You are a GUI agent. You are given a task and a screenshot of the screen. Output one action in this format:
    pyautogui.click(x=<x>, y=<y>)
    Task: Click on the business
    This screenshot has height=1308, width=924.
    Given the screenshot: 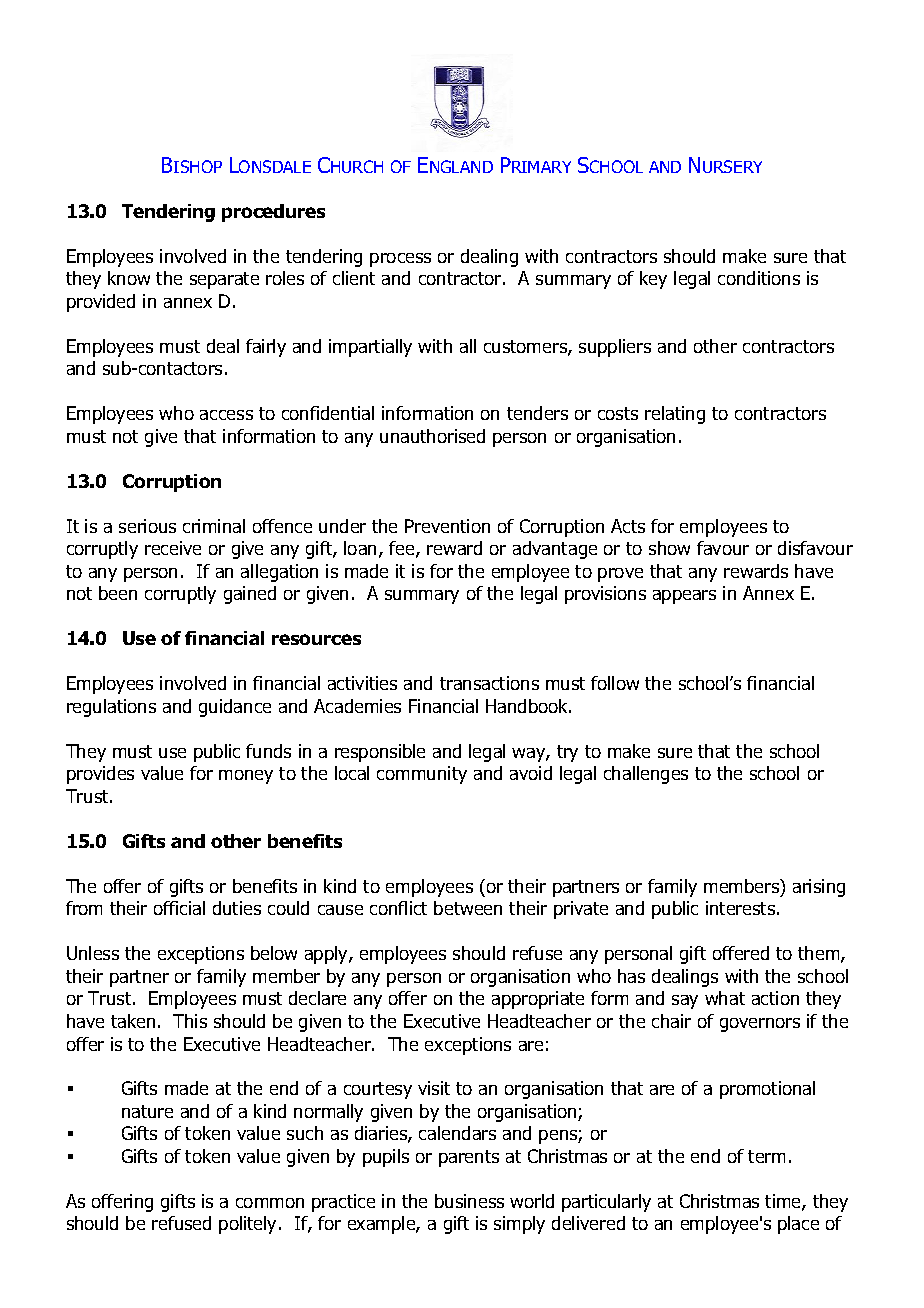 What is the action you would take?
    pyautogui.click(x=469, y=1201)
